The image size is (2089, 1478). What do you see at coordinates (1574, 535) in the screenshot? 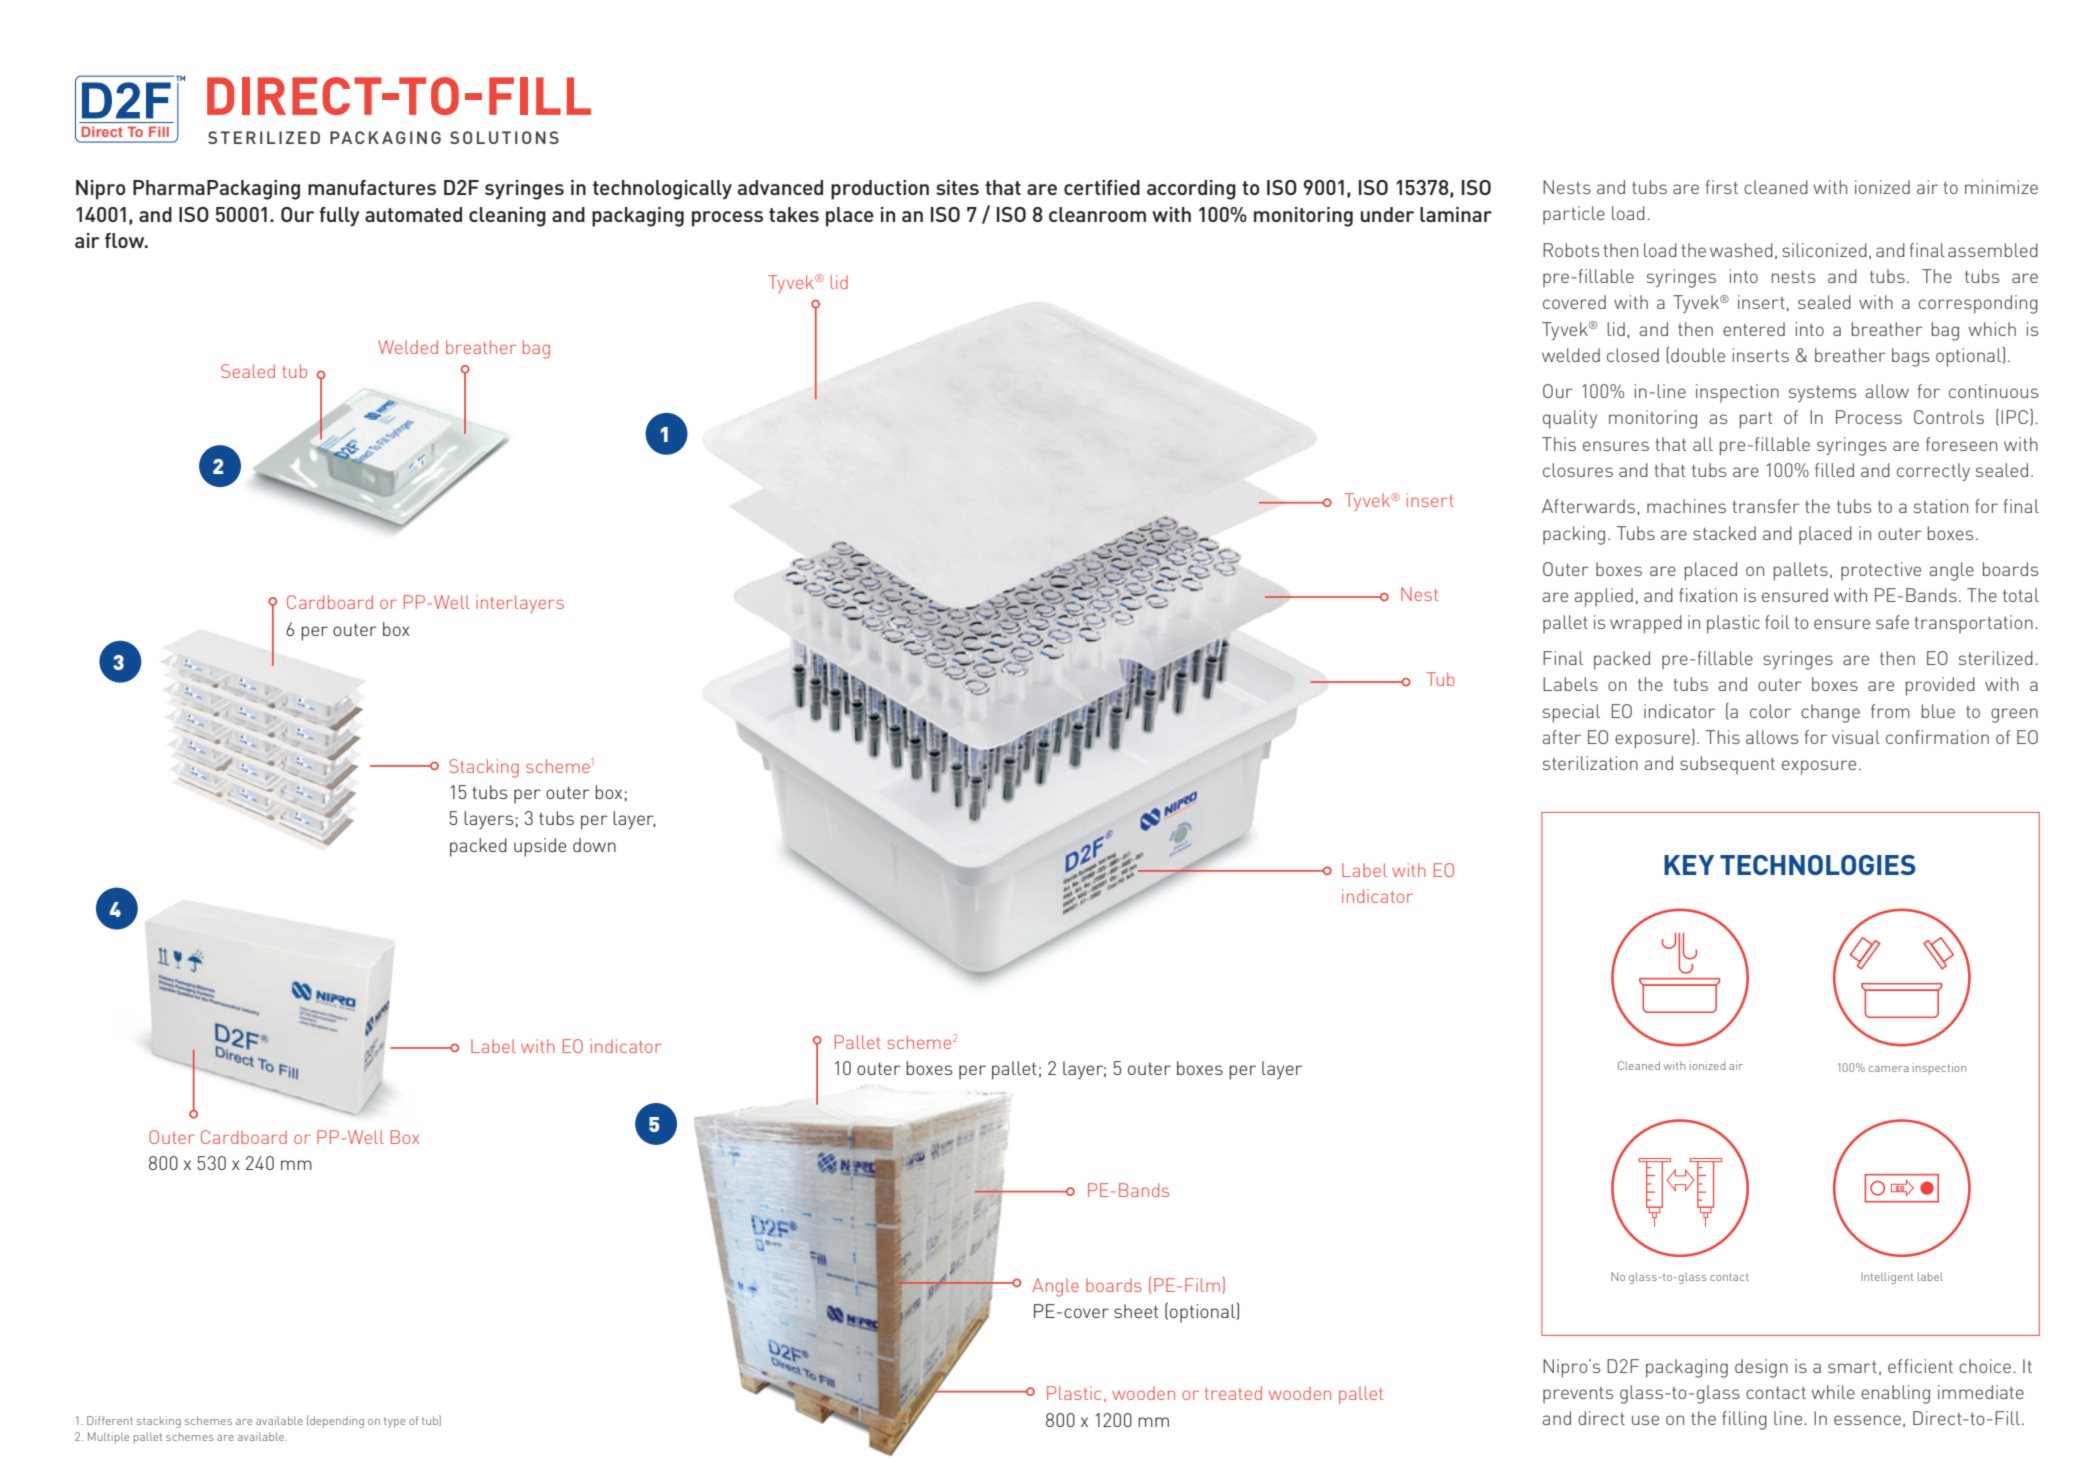
I see `packing` at bounding box center [1574, 535].
